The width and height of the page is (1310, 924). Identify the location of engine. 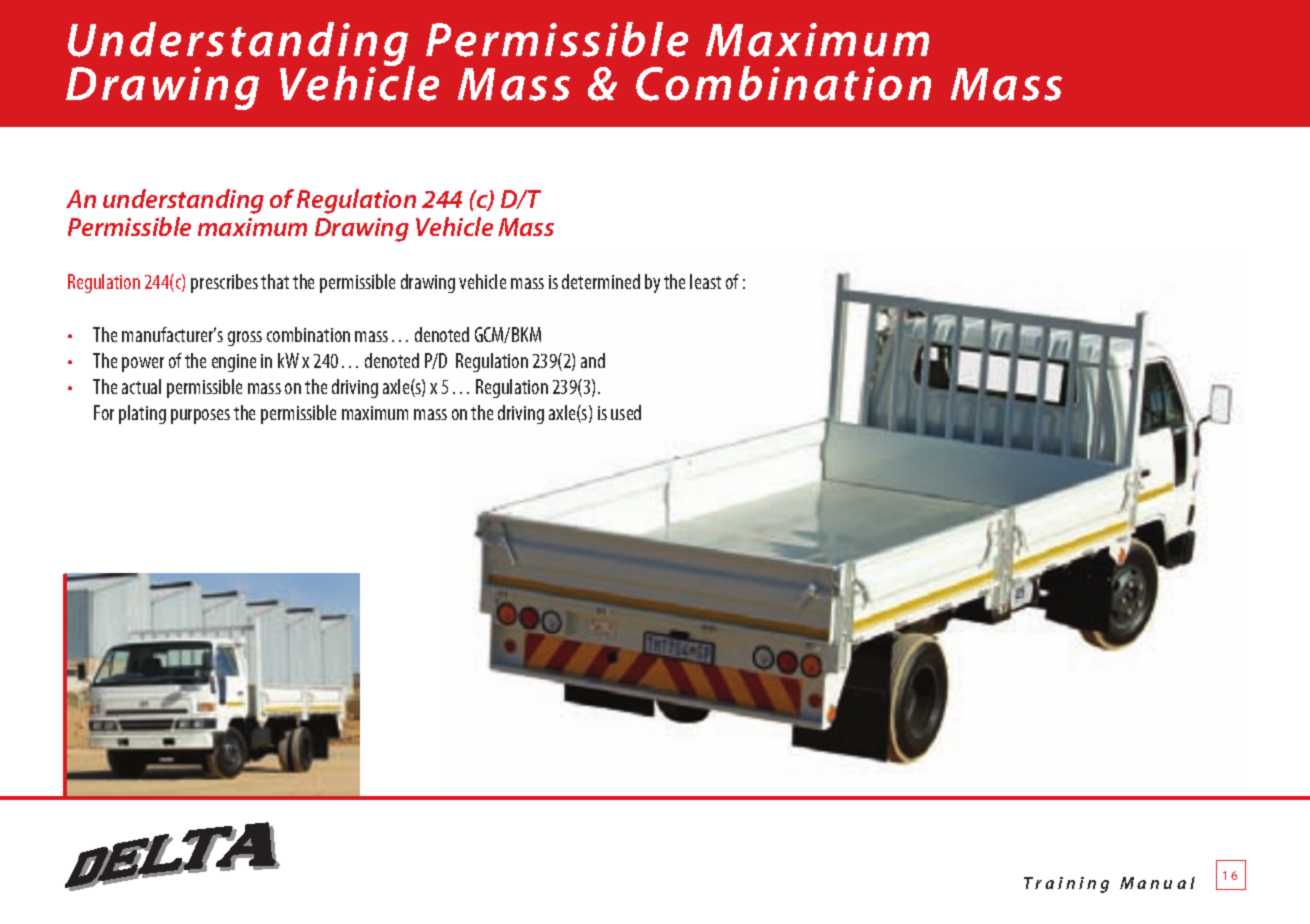
(234, 363).
